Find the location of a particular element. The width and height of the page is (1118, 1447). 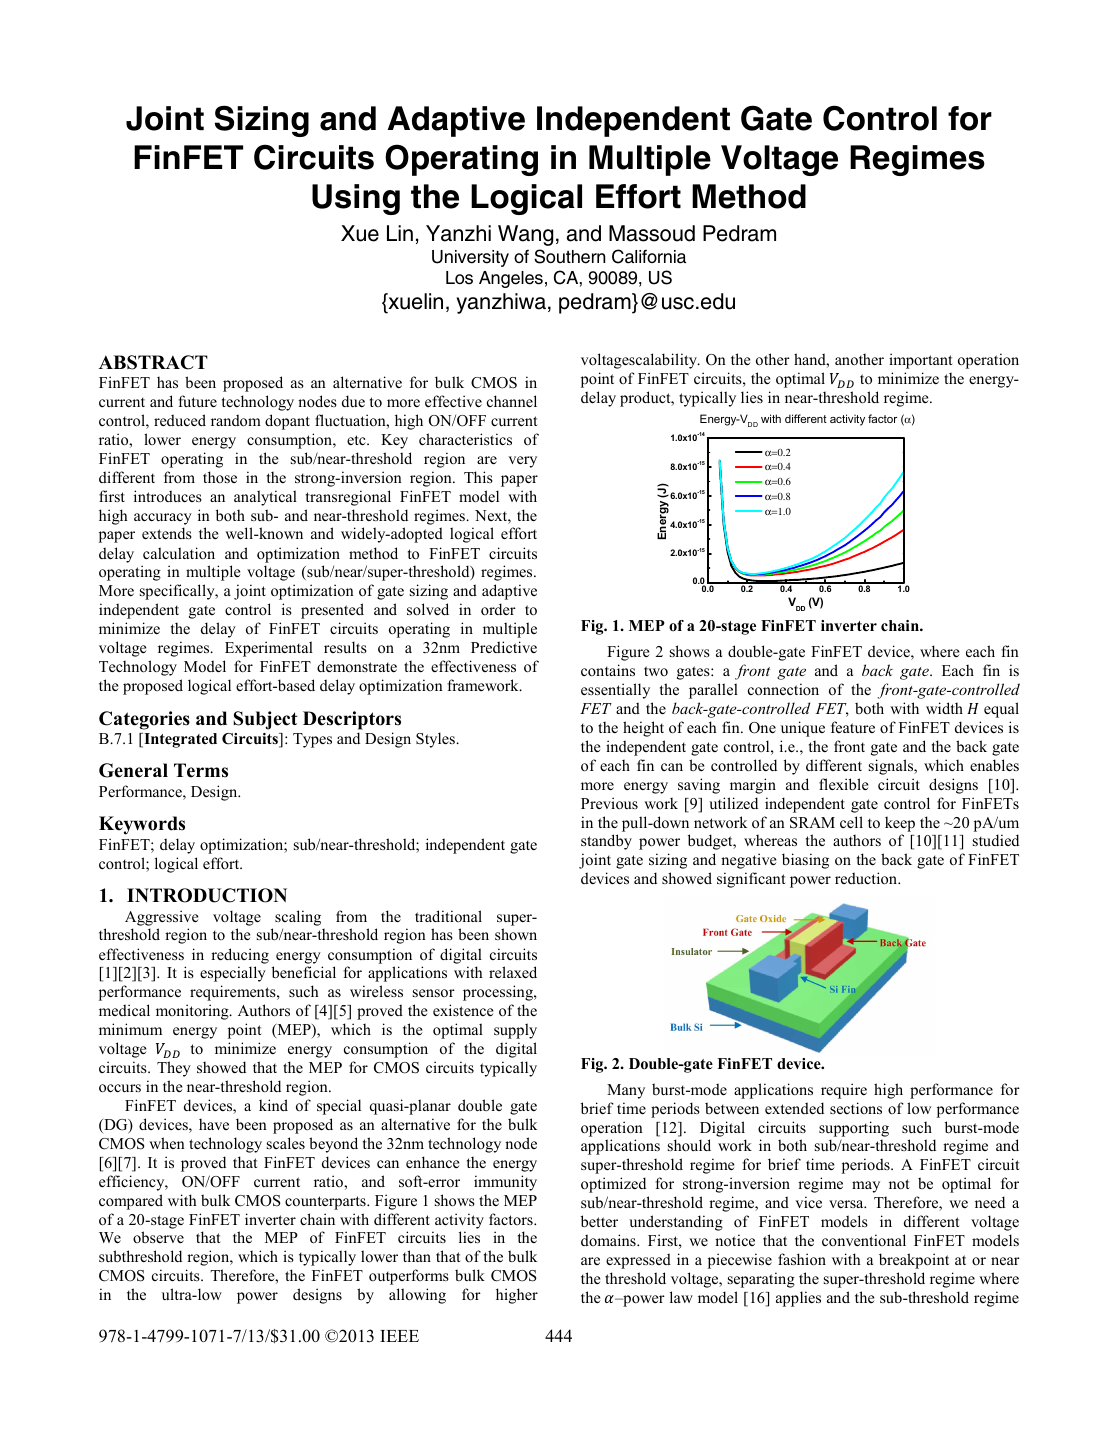

Wang is located at coordinates (525, 235).
